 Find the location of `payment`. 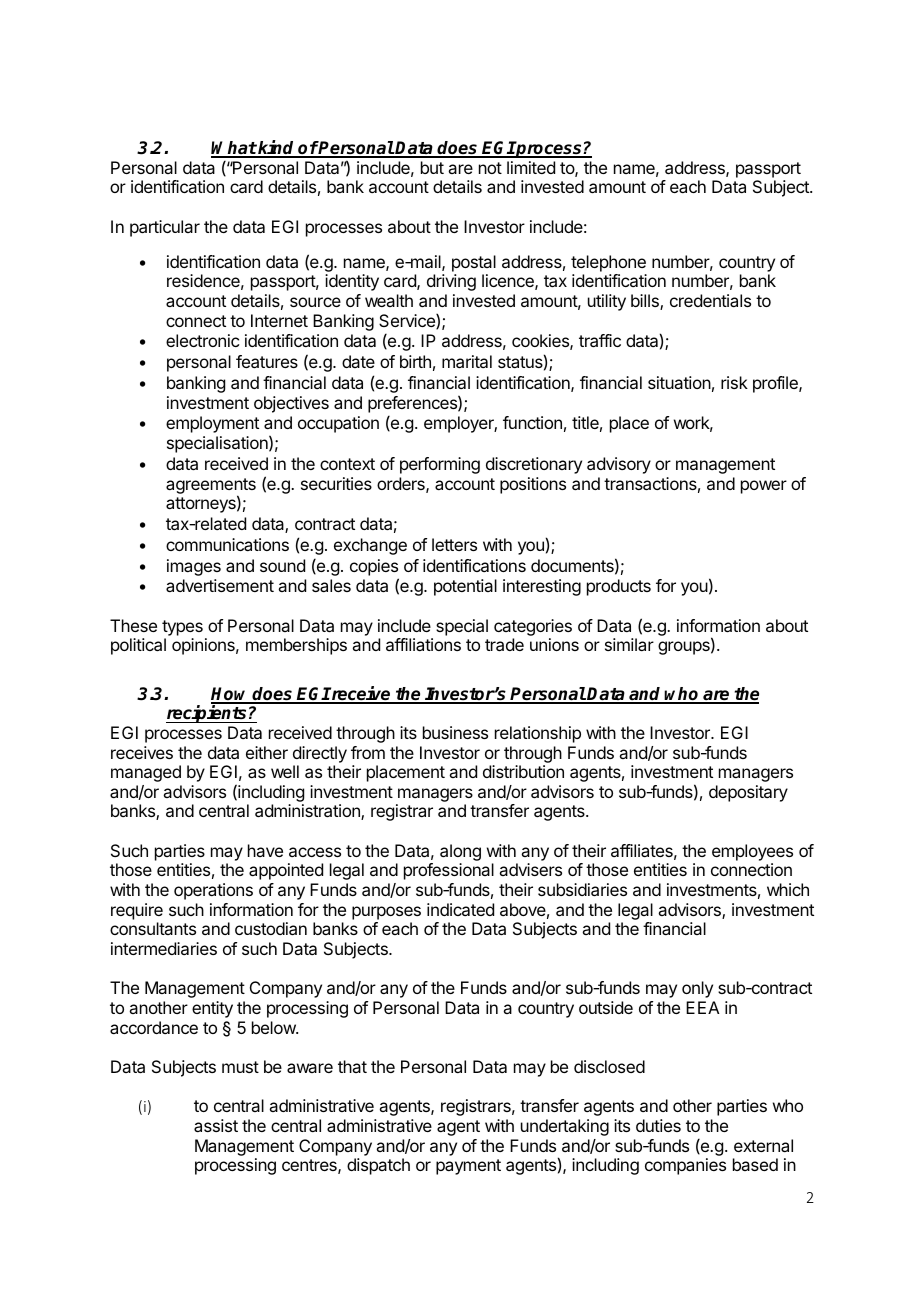

payment is located at coordinates (468, 1167).
